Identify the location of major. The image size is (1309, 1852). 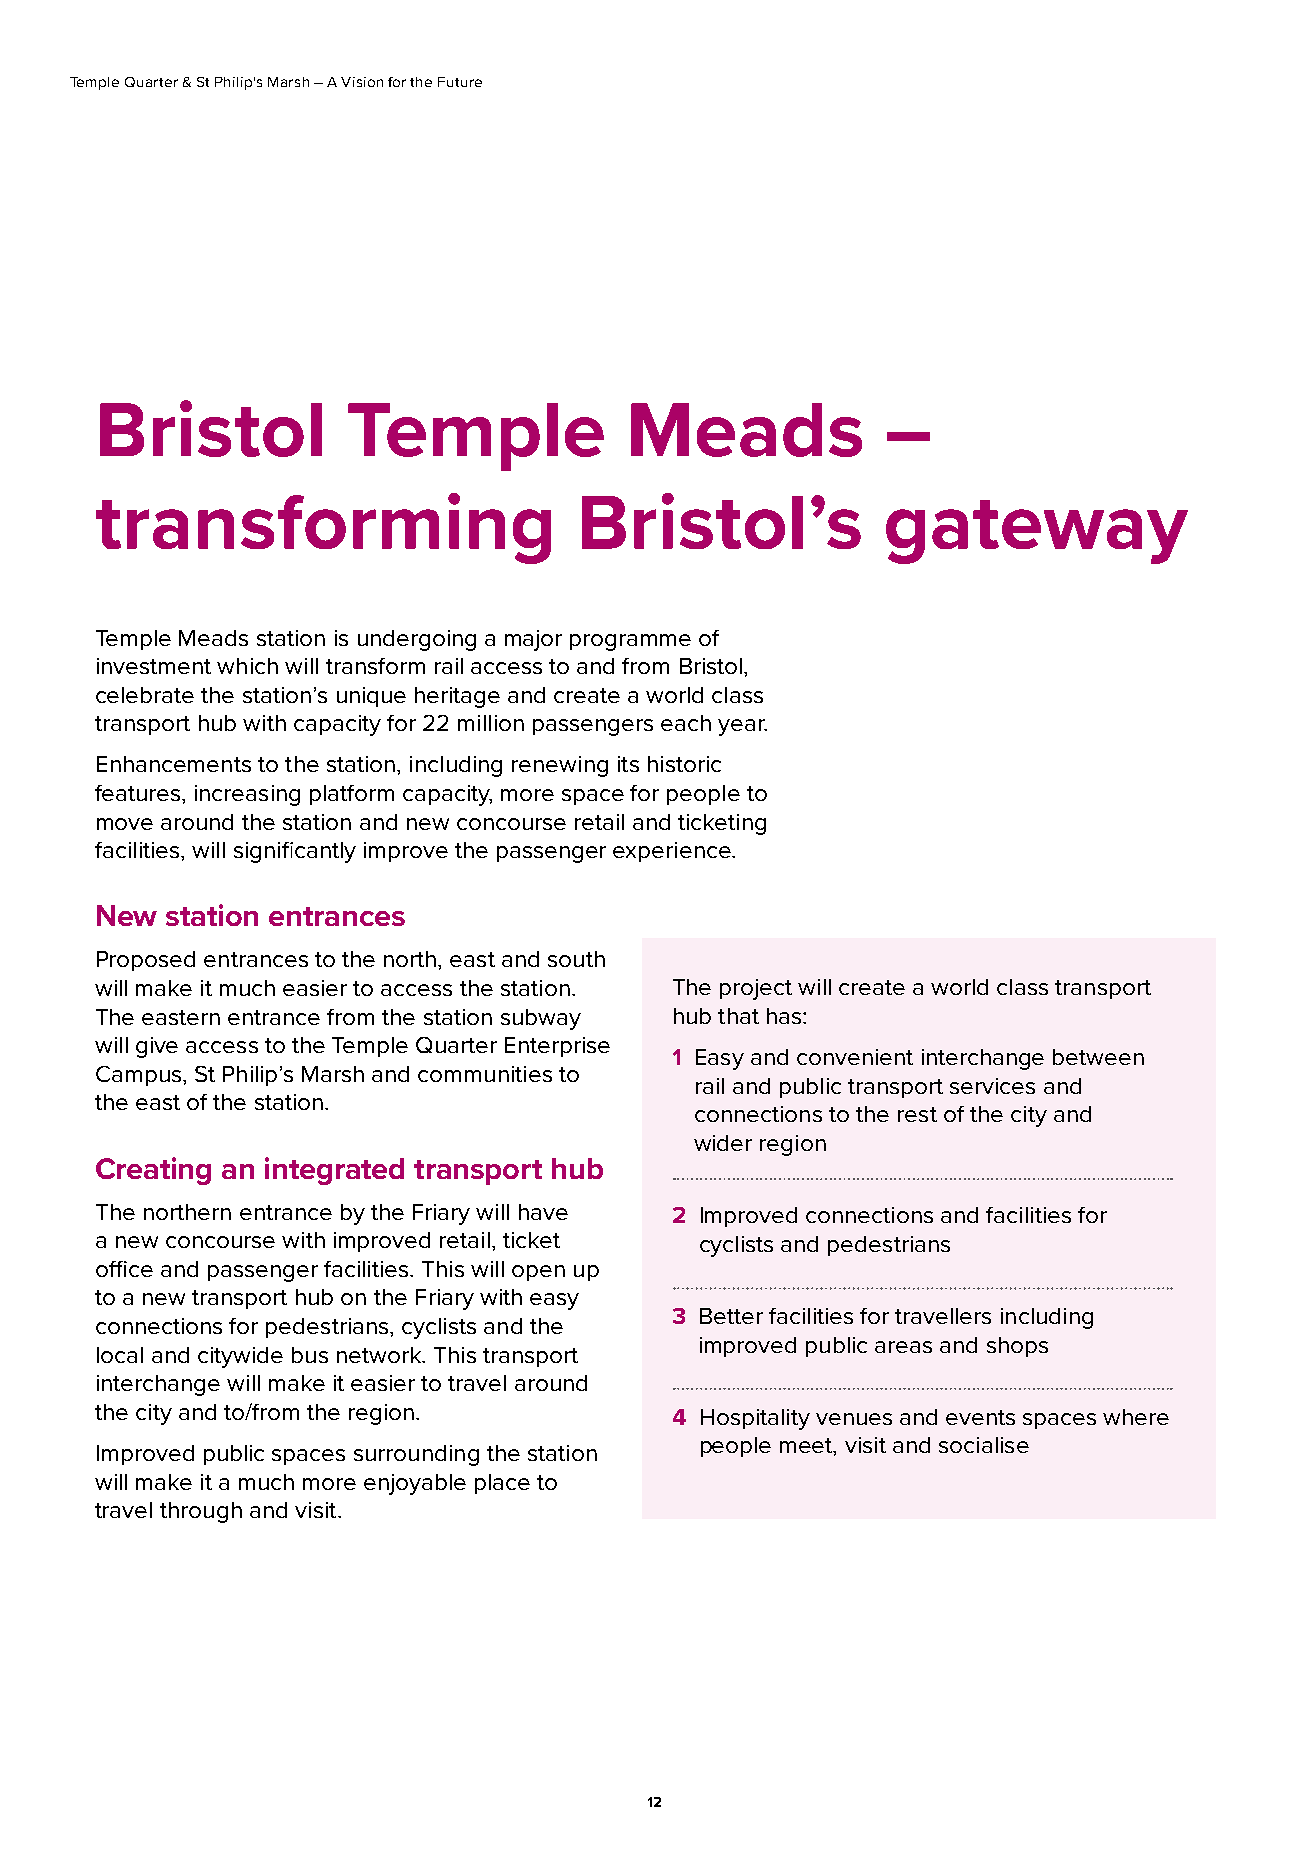
(533, 640).
